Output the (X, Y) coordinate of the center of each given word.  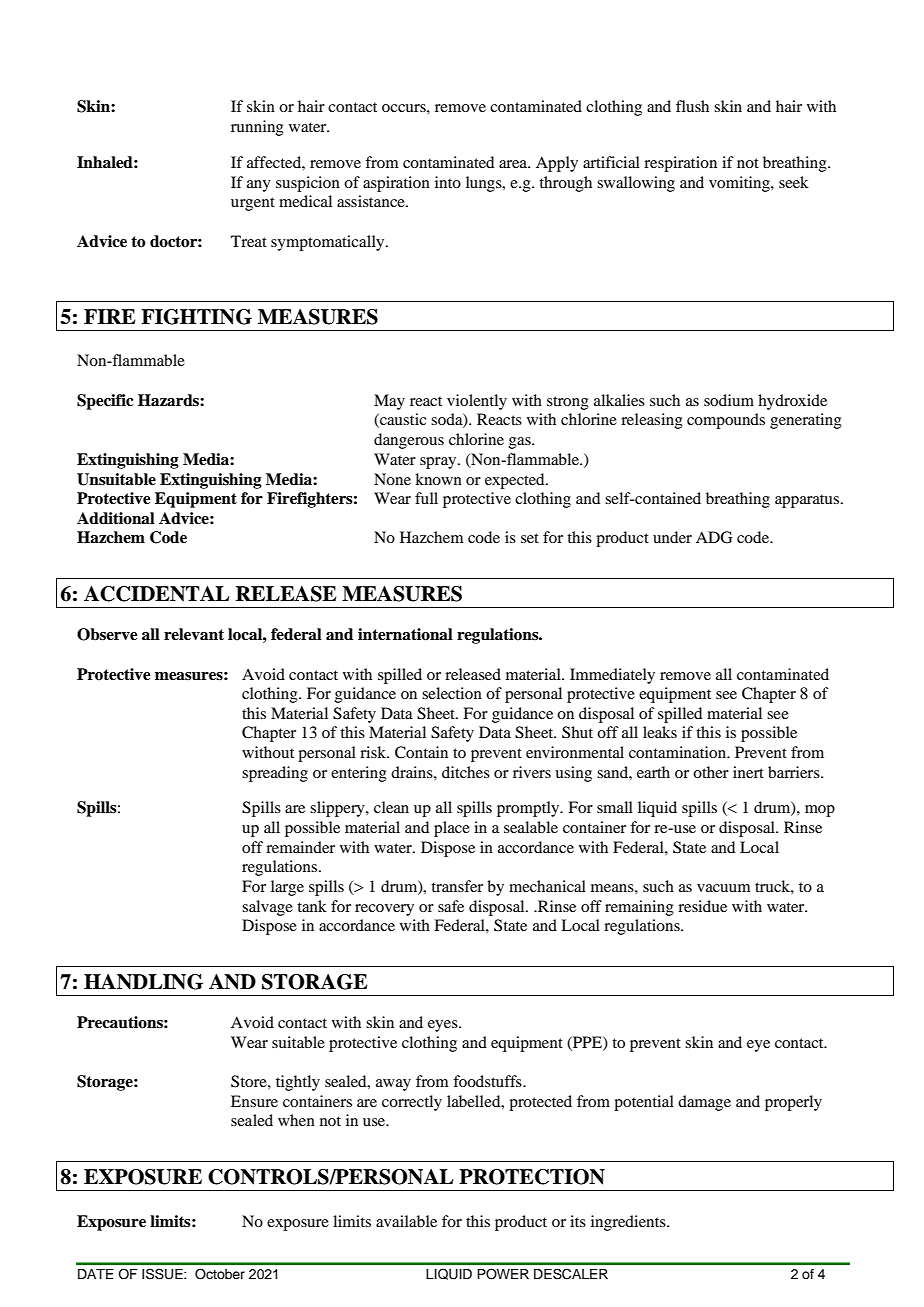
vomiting (740, 184)
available (406, 1221)
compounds (726, 421)
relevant (194, 634)
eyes (444, 1026)
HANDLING (143, 982)
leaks (660, 732)
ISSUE (163, 1273)
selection (452, 693)
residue (702, 906)
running (257, 128)
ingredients (629, 1223)
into (448, 182)
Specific (105, 402)
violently (477, 402)
